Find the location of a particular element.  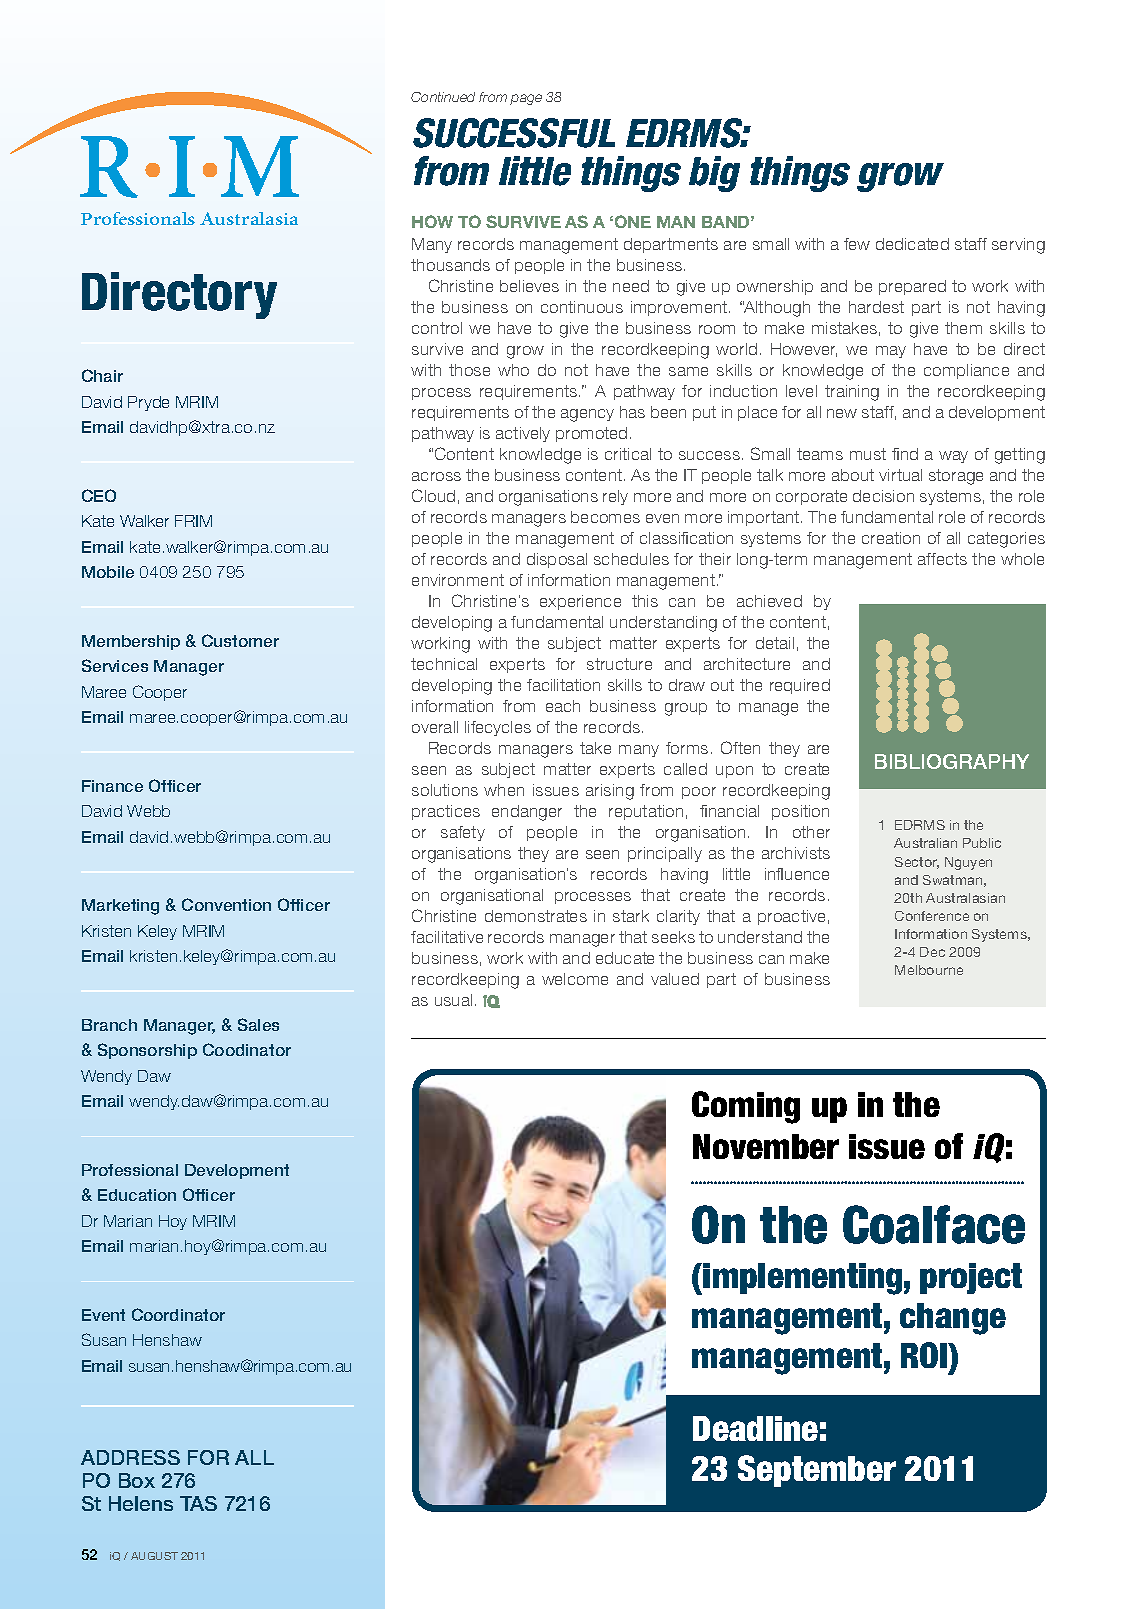

page is located at coordinates (526, 99).
